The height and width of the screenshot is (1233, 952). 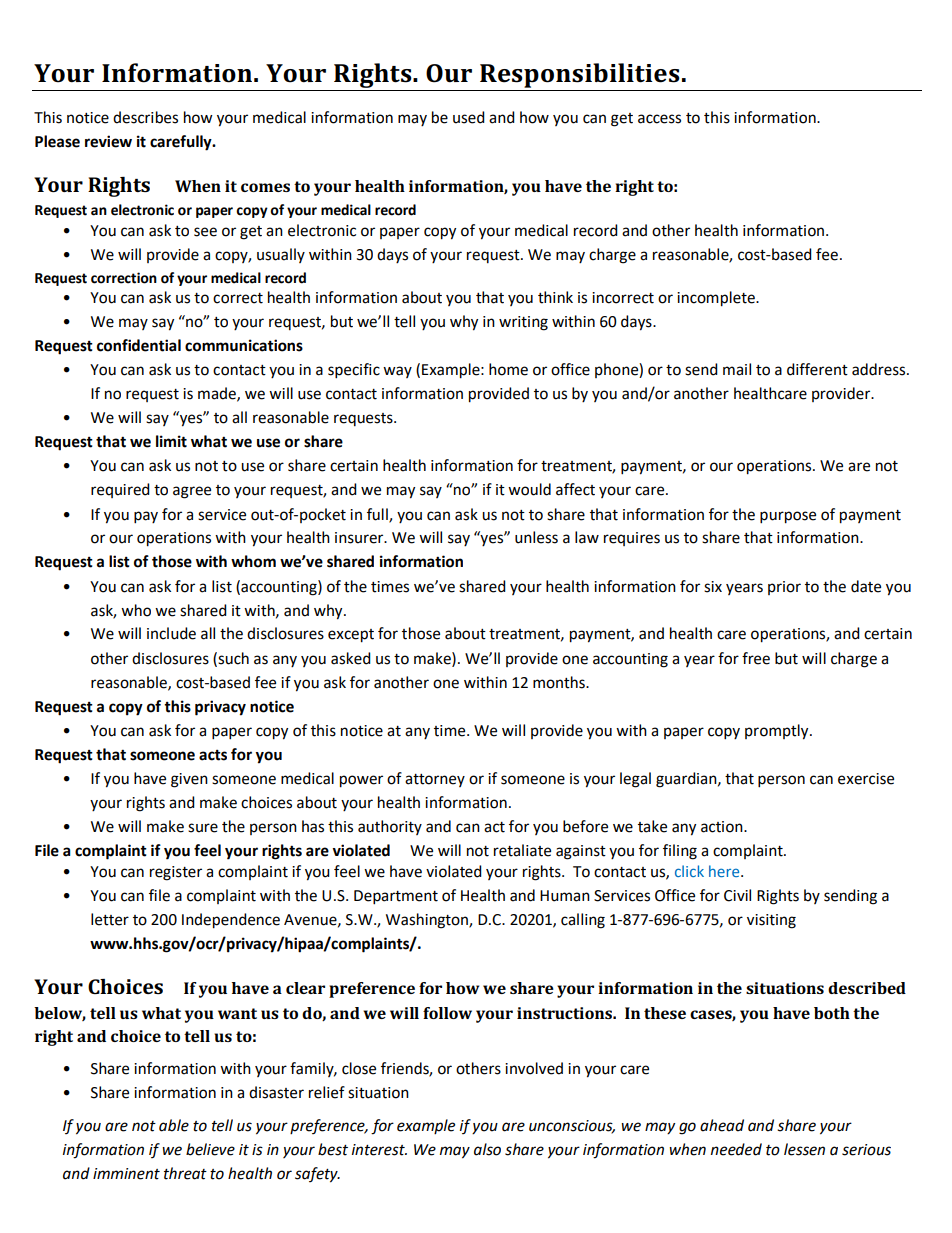 I want to click on except, so click(x=351, y=636).
